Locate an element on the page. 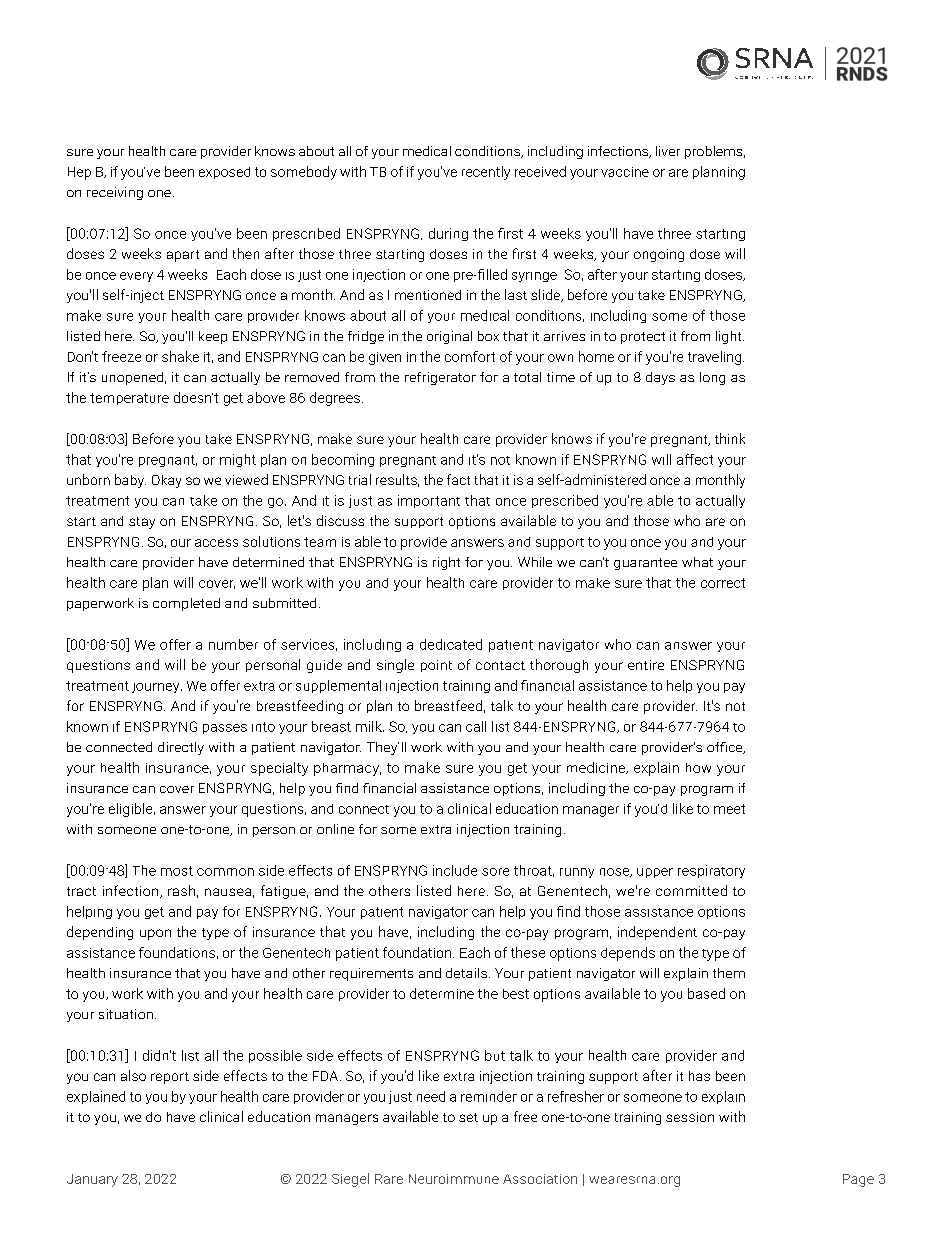 The width and height of the page is (952, 1233). journey is located at coordinates (157, 688).
